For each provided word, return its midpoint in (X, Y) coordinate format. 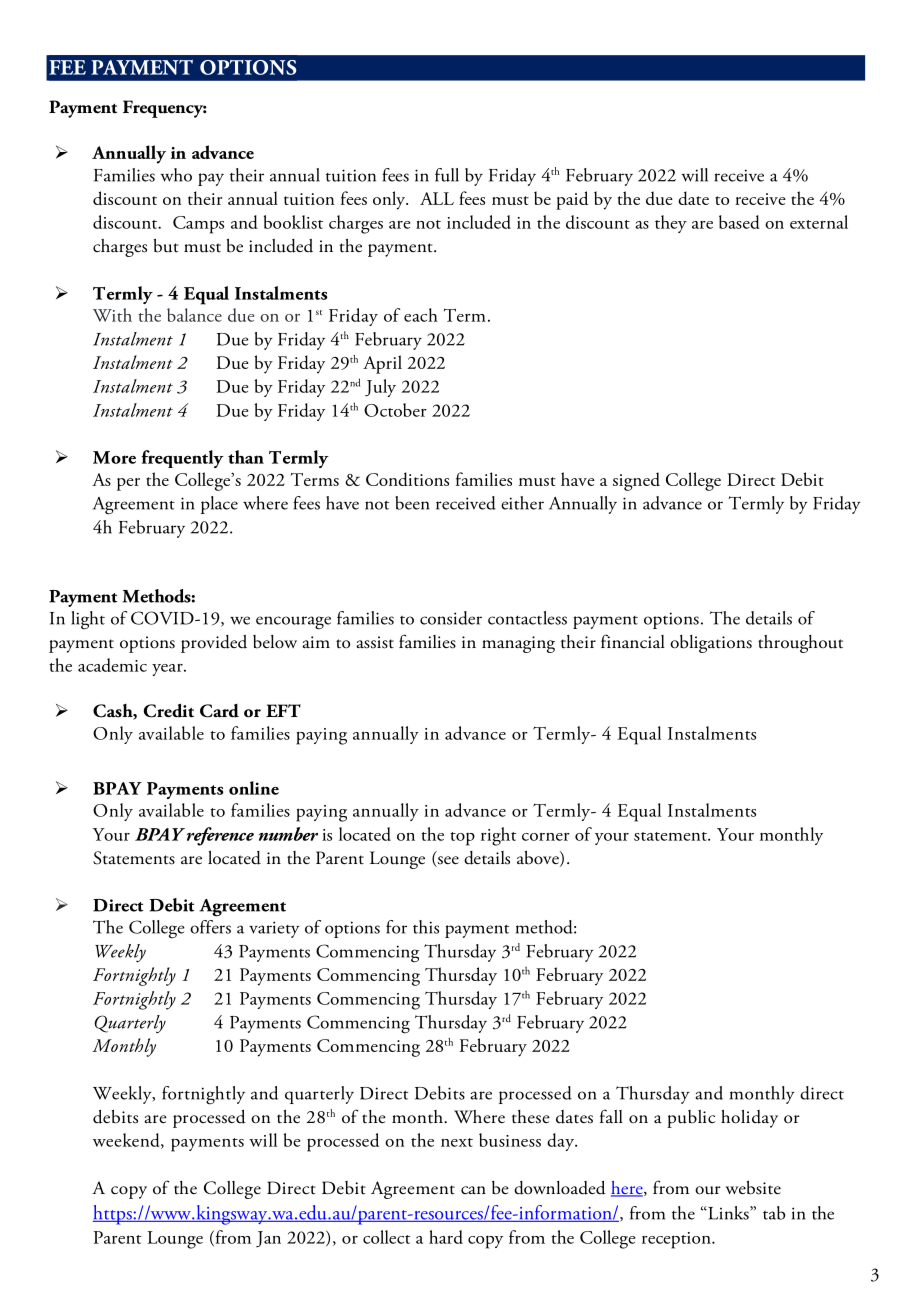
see (447, 861)
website (753, 1188)
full (447, 175)
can (473, 1190)
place (219, 505)
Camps (198, 225)
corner (546, 837)
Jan (268, 1239)
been (412, 503)
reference (220, 836)
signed (636, 481)
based (739, 222)
